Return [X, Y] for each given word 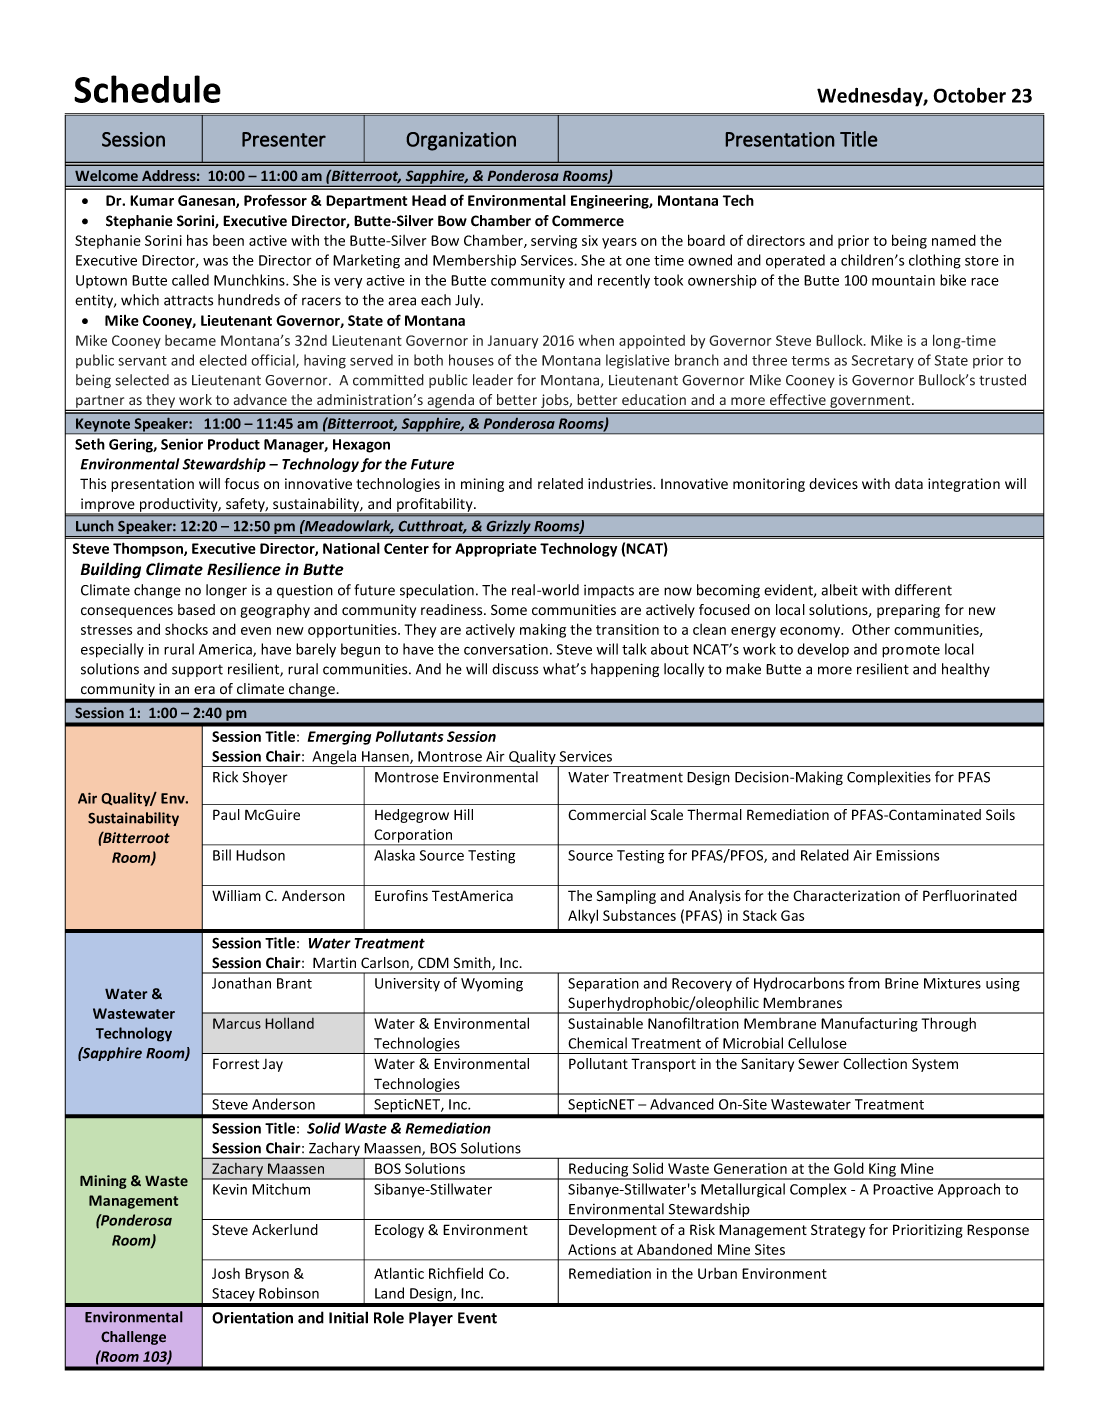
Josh [226, 1273]
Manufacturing [869, 1024]
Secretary [883, 362]
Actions [592, 1249]
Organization [461, 141]
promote [911, 651]
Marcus [237, 1023]
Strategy [838, 1231]
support [197, 671]
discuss [515, 669]
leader [493, 380]
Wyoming [492, 985]
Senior [182, 444]
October [969, 95]
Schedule [147, 89]
